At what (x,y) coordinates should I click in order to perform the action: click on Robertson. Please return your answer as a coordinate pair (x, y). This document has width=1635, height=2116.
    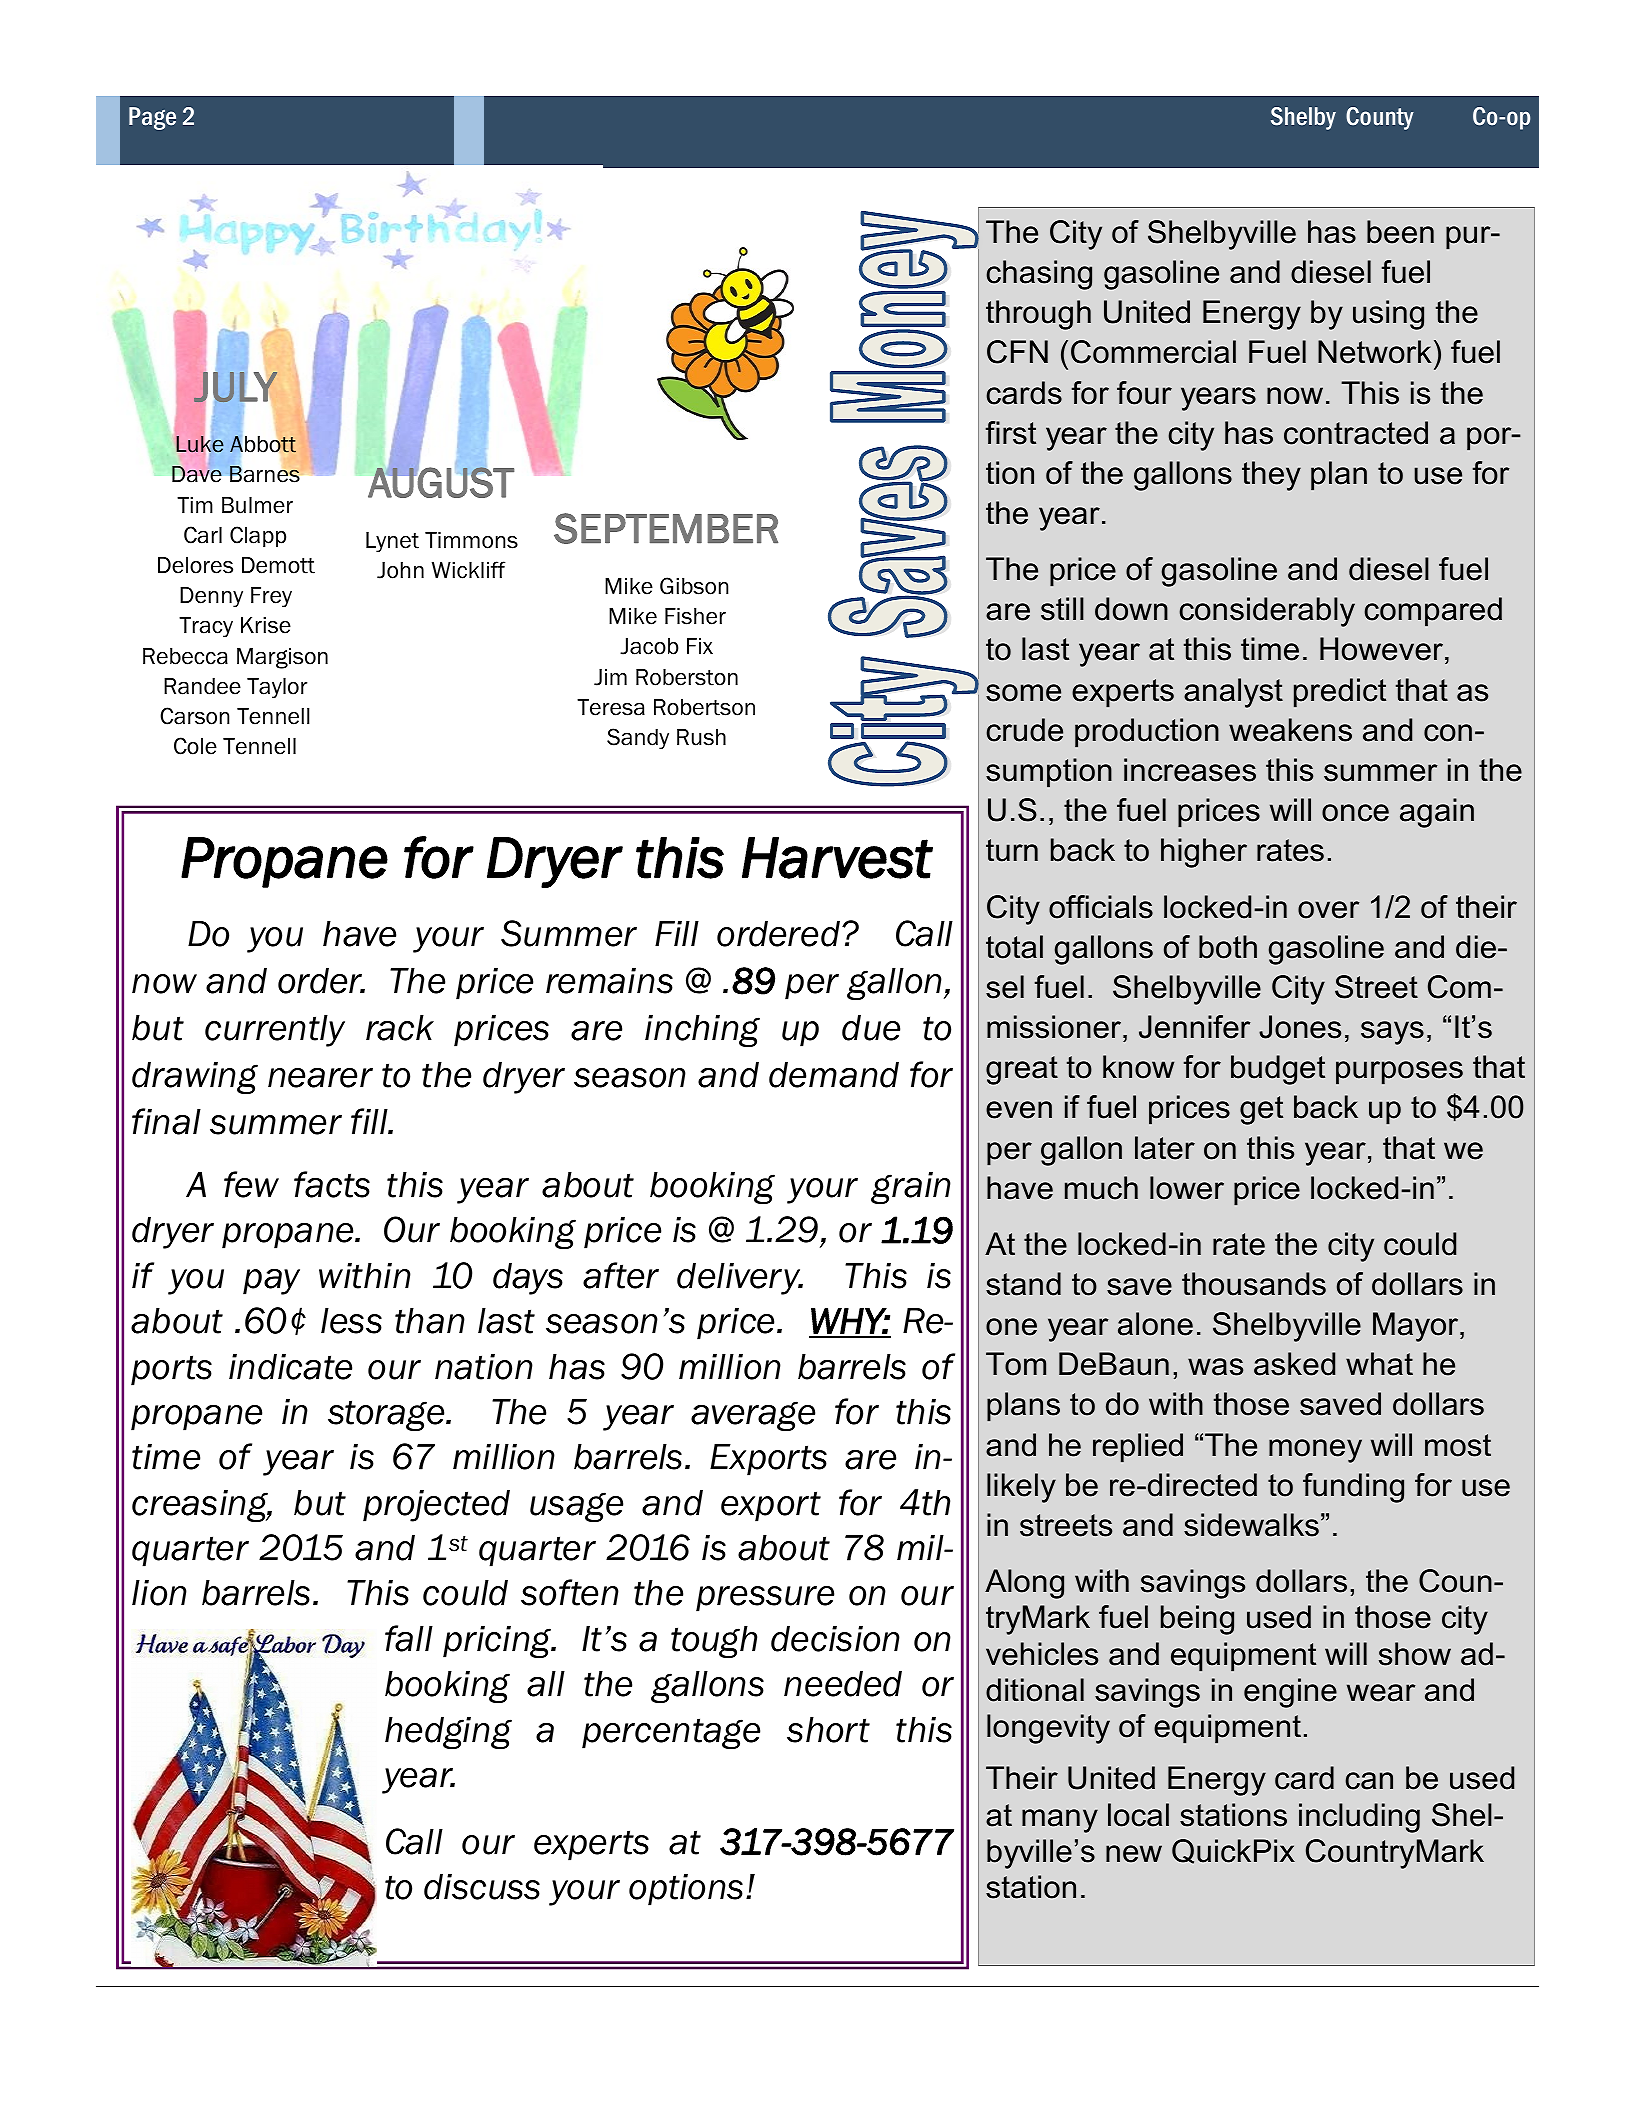
    Looking at the image, I should click on (704, 707).
